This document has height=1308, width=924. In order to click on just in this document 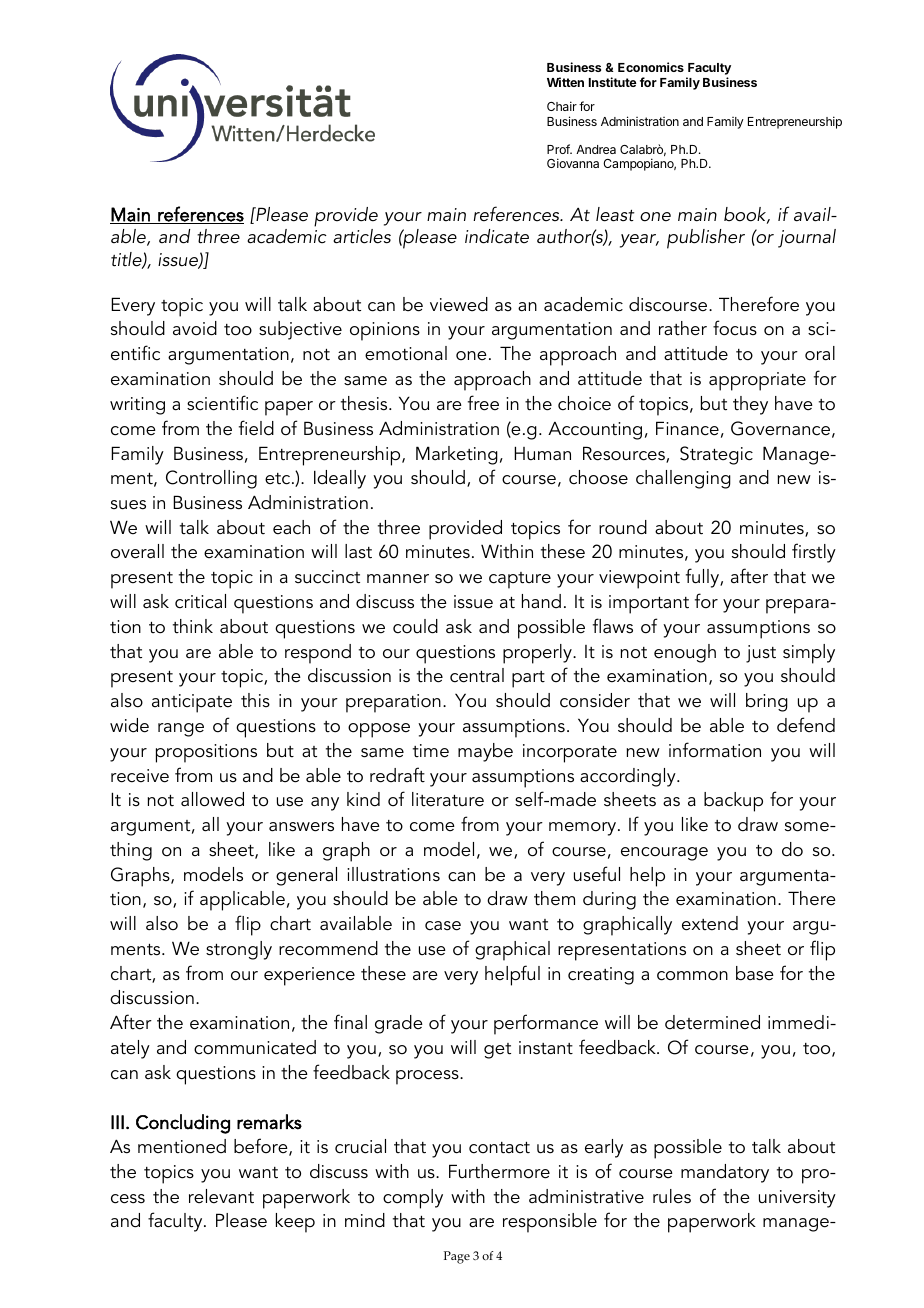, I will do `click(761, 654)`.
